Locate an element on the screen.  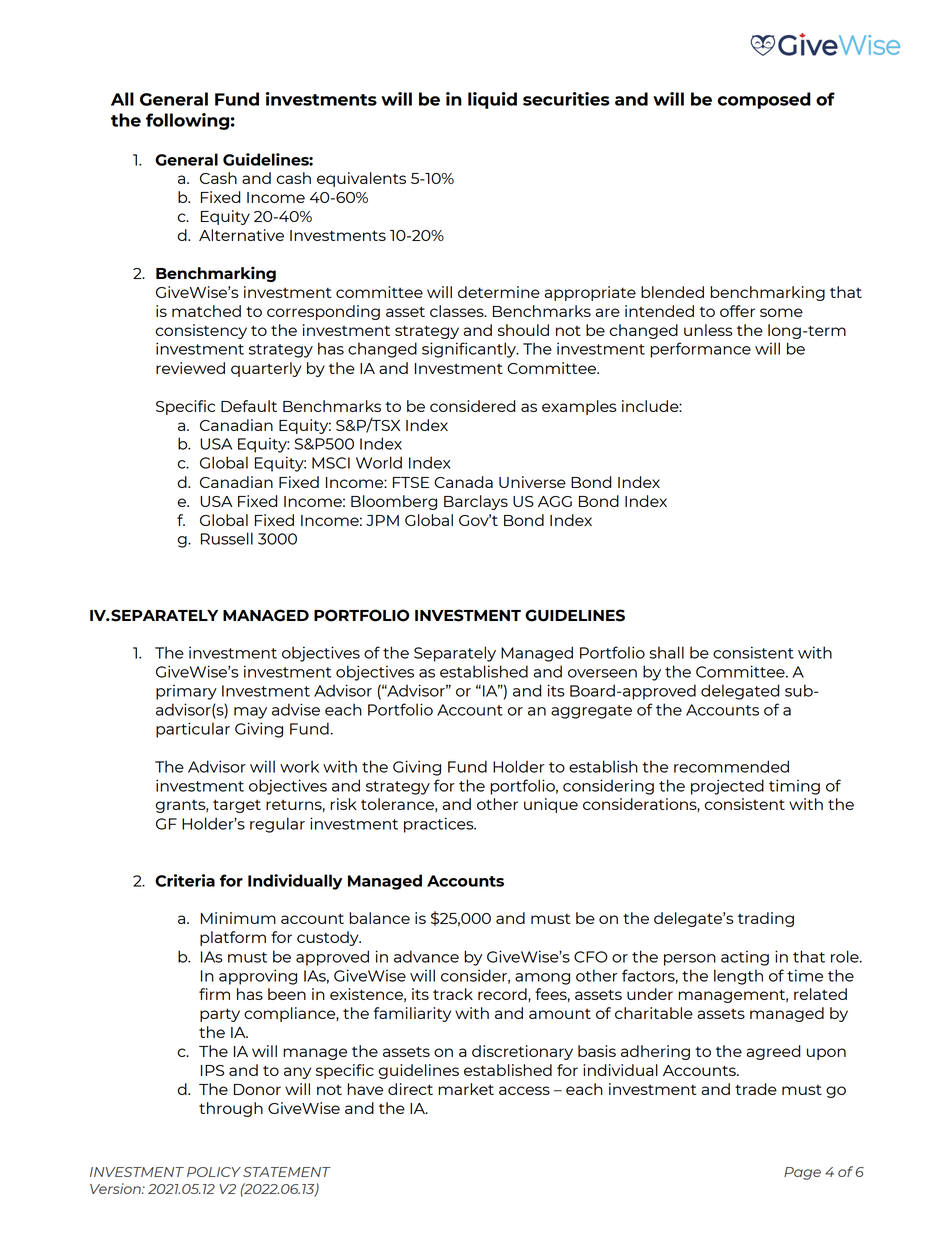
Alternative is located at coordinates (241, 235).
